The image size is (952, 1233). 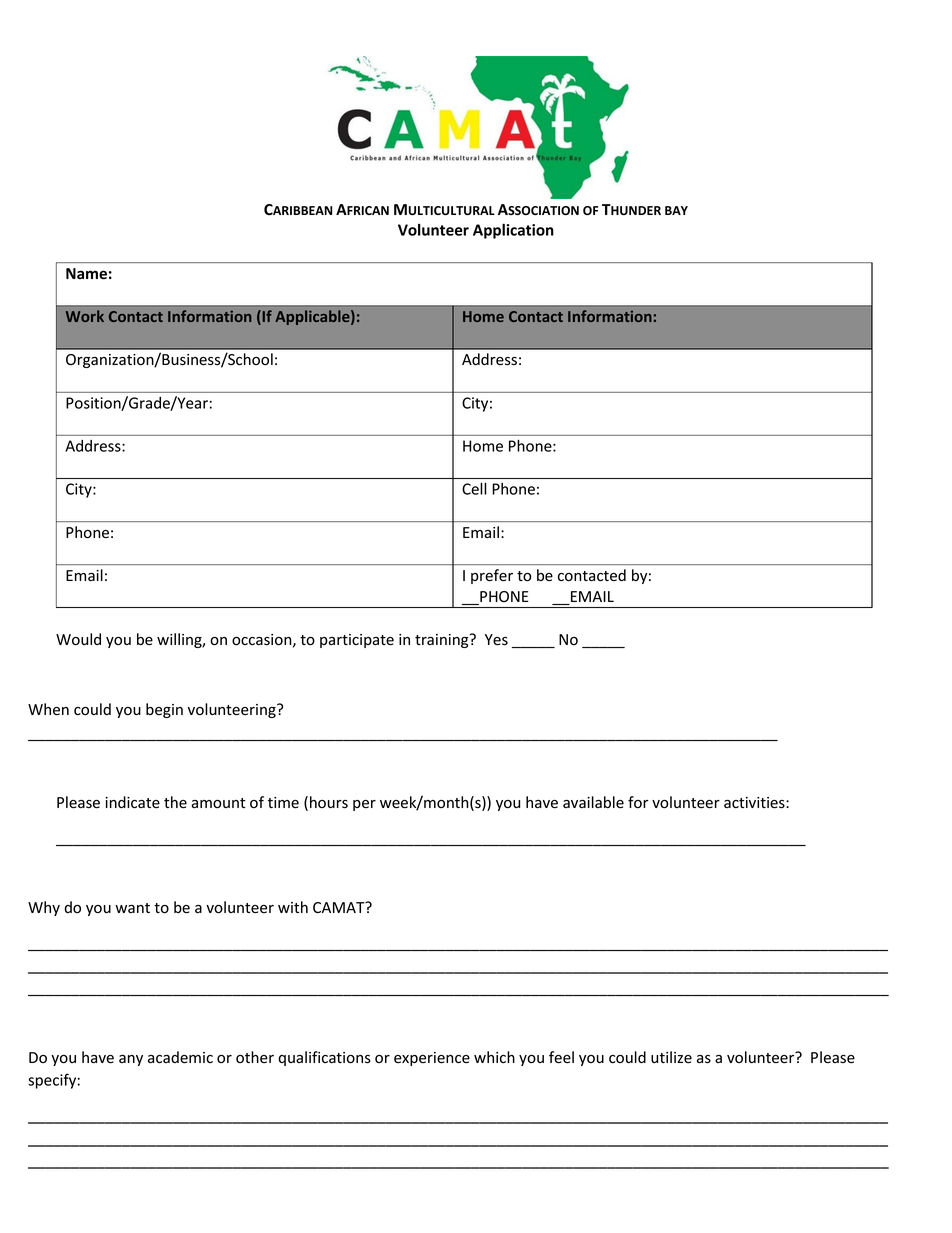 What do you see at coordinates (324, 1058) in the screenshot?
I see `qualifications` at bounding box center [324, 1058].
